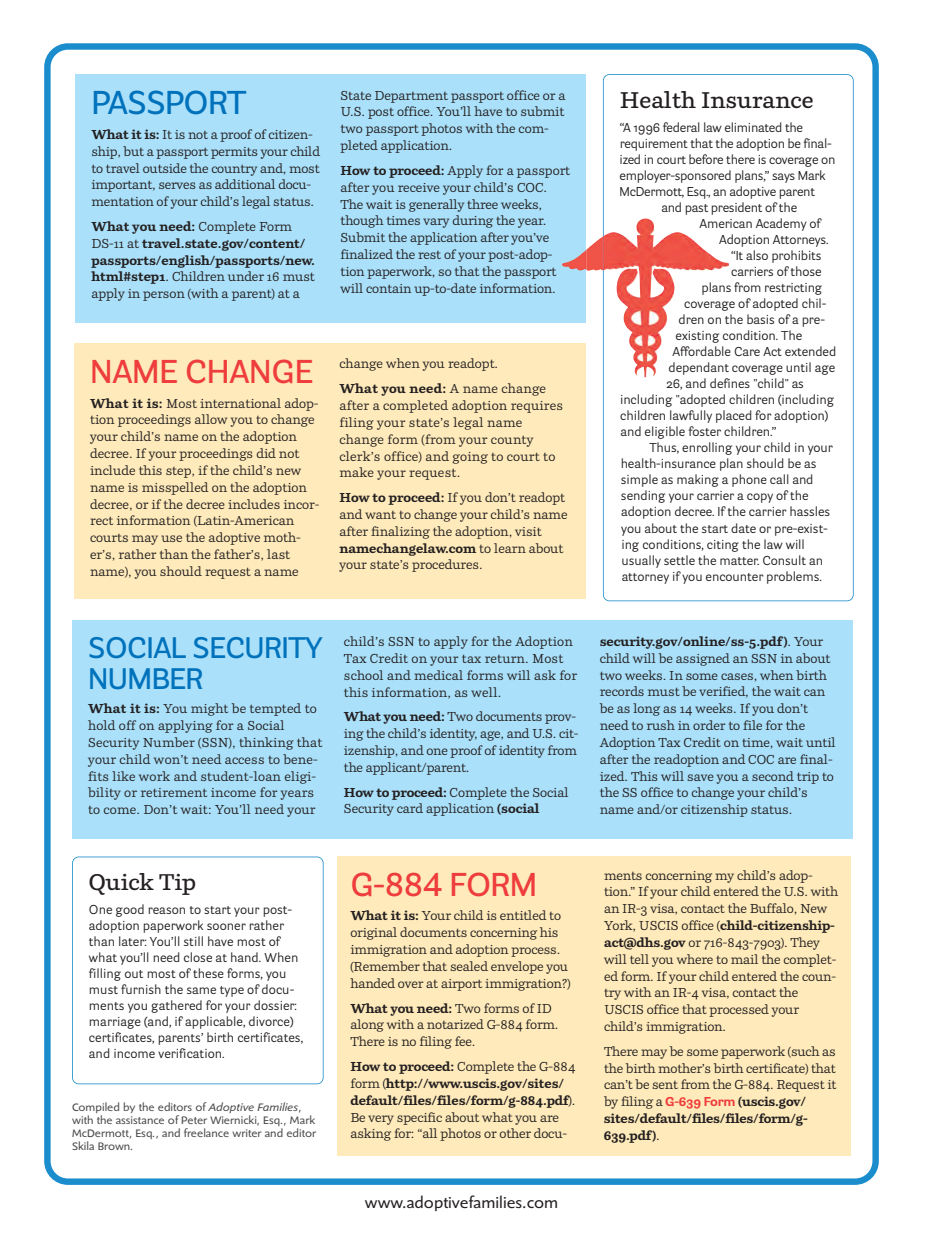 This screenshot has height=1241, width=952. What do you see at coordinates (469, 966) in the screenshot?
I see `sealed` at bounding box center [469, 966].
